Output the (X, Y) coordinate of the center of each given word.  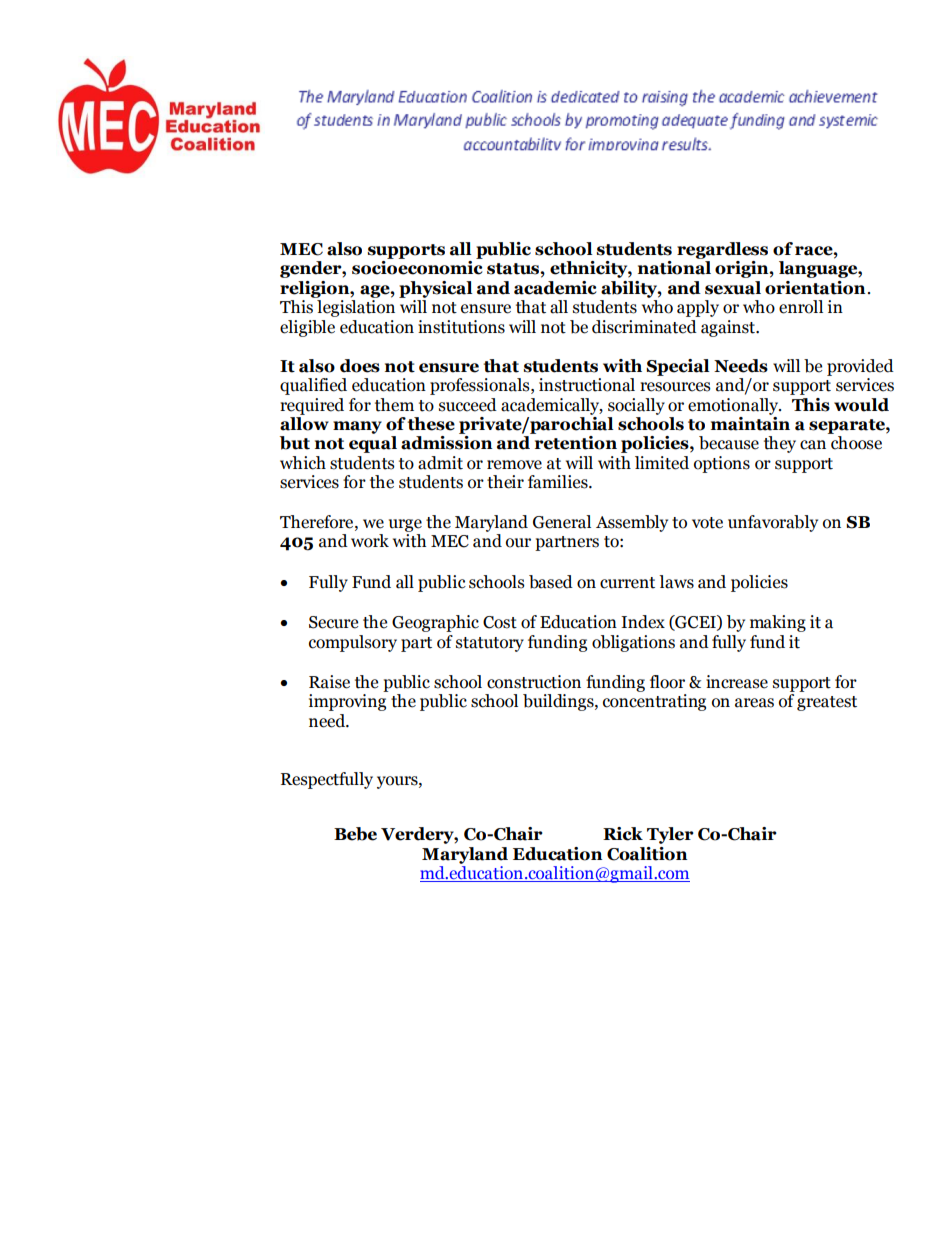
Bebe (355, 834)
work (370, 541)
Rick (623, 834)
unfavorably (773, 523)
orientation (815, 288)
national (674, 268)
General (562, 522)
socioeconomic (417, 268)
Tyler (670, 835)
